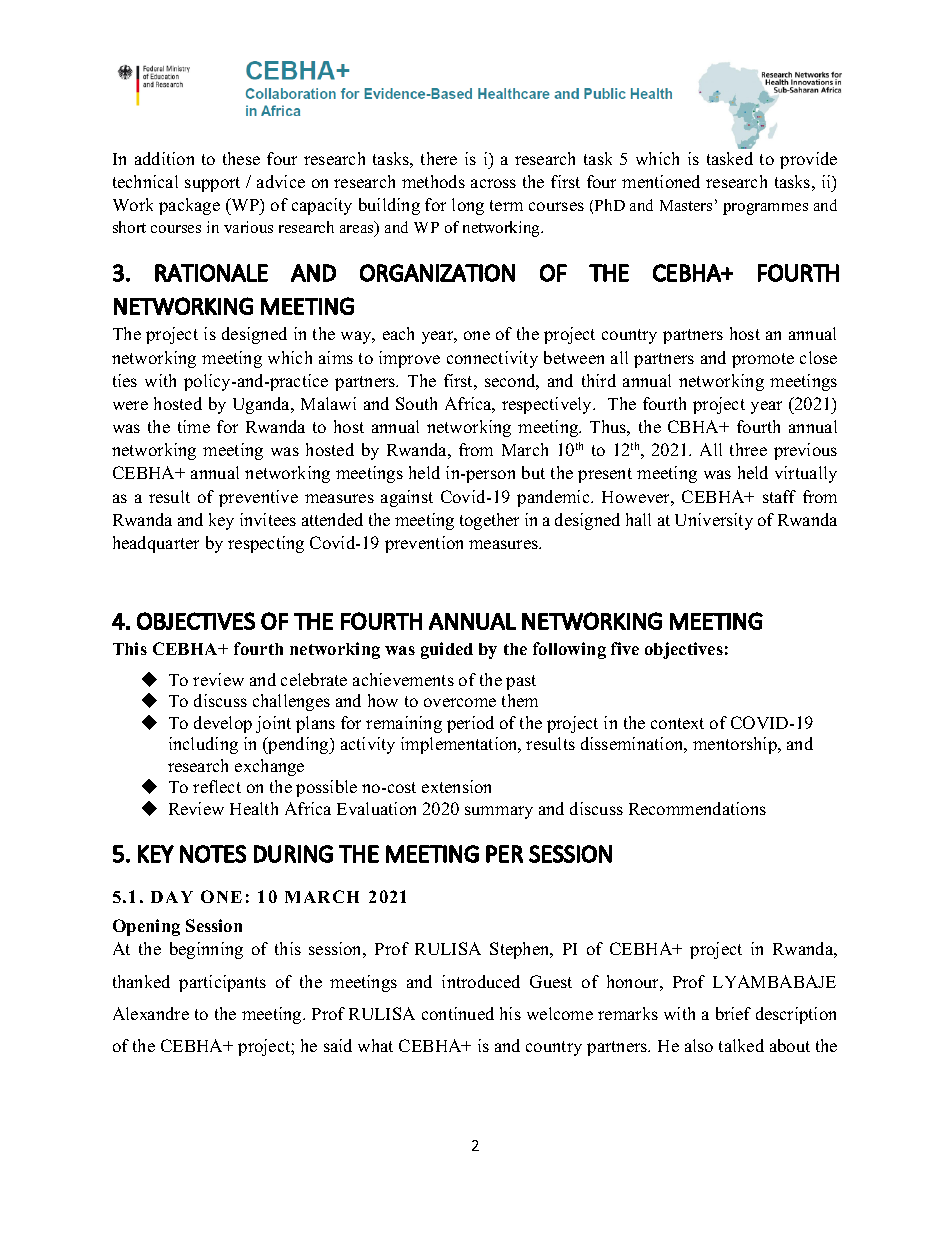 This screenshot has width=952, height=1233. I want to click on continued, so click(458, 1013).
